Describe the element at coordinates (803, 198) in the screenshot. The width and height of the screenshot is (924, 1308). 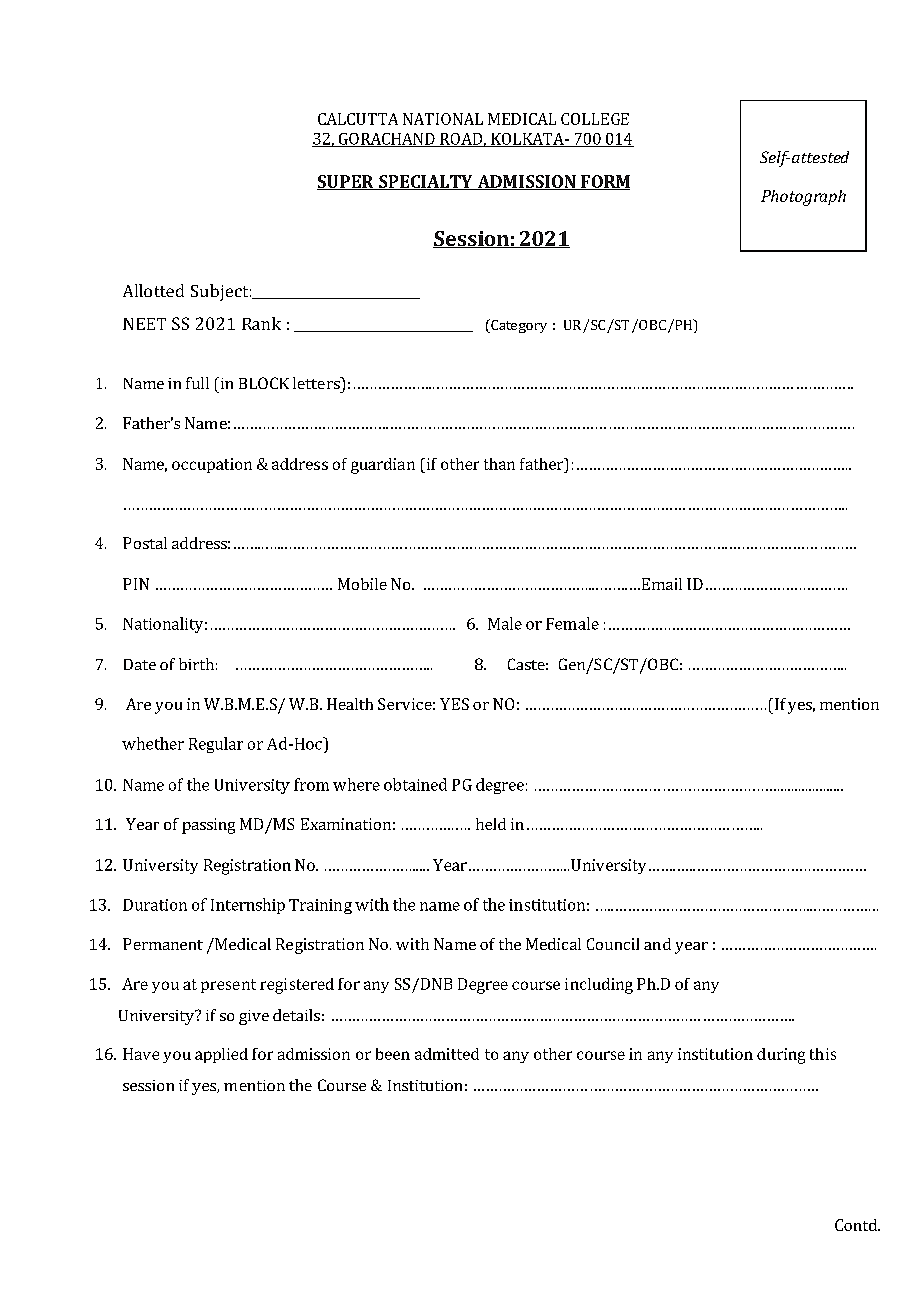
I see `Photograph` at that location.
